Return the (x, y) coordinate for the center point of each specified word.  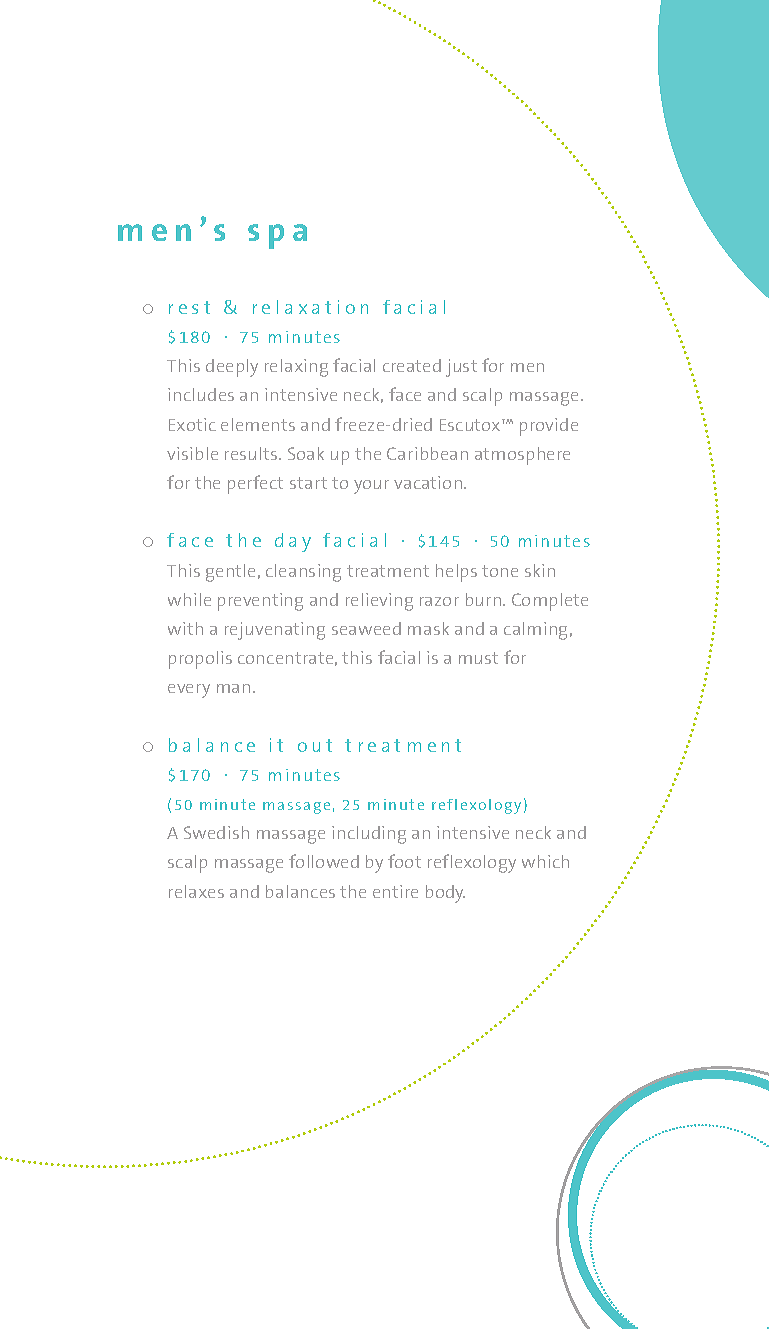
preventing (260, 602)
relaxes (196, 891)
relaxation (310, 307)
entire (395, 891)
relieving (379, 602)
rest (189, 307)
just (461, 368)
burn (483, 599)
